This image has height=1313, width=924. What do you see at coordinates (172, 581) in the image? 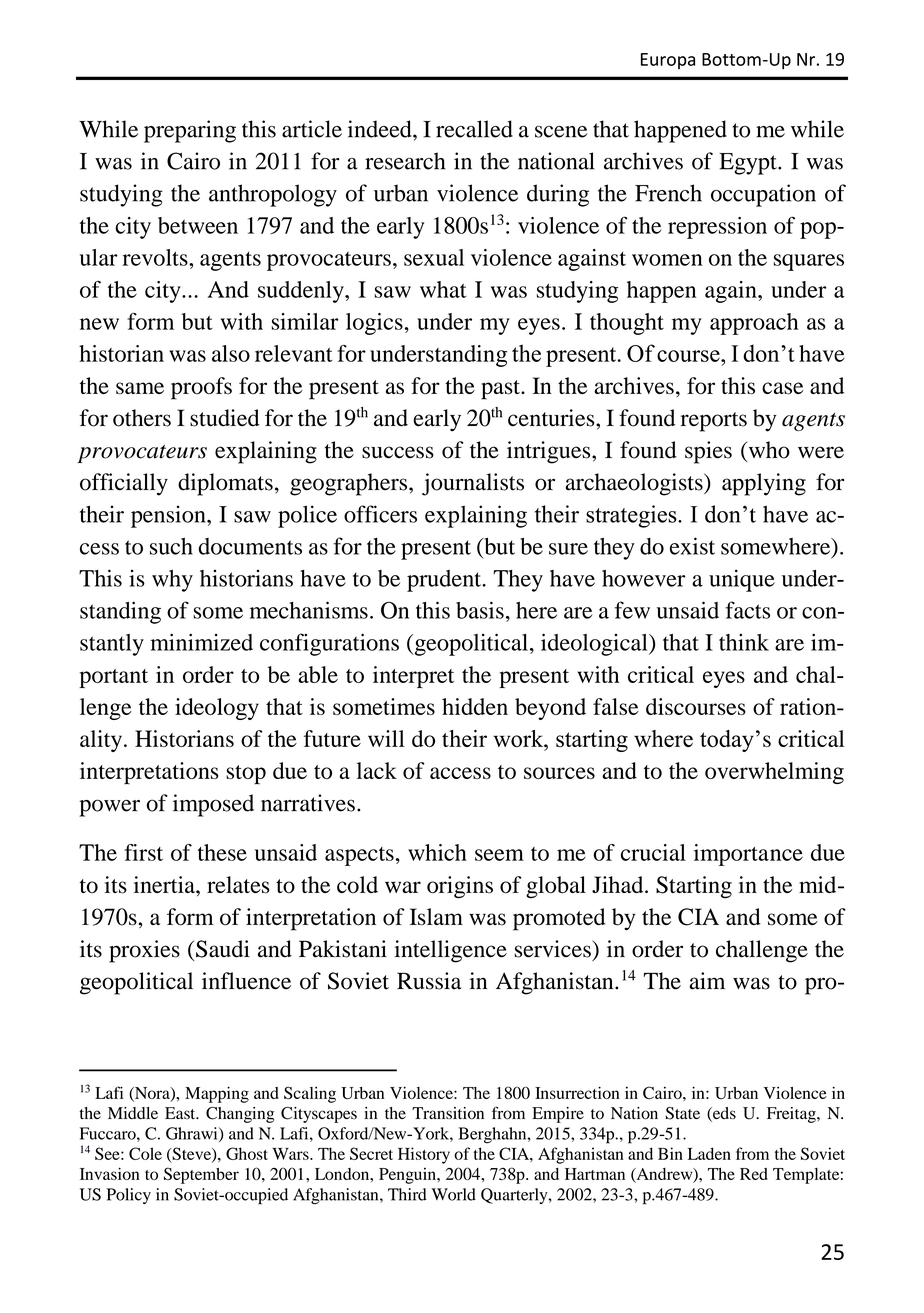
I see `why` at bounding box center [172, 581].
